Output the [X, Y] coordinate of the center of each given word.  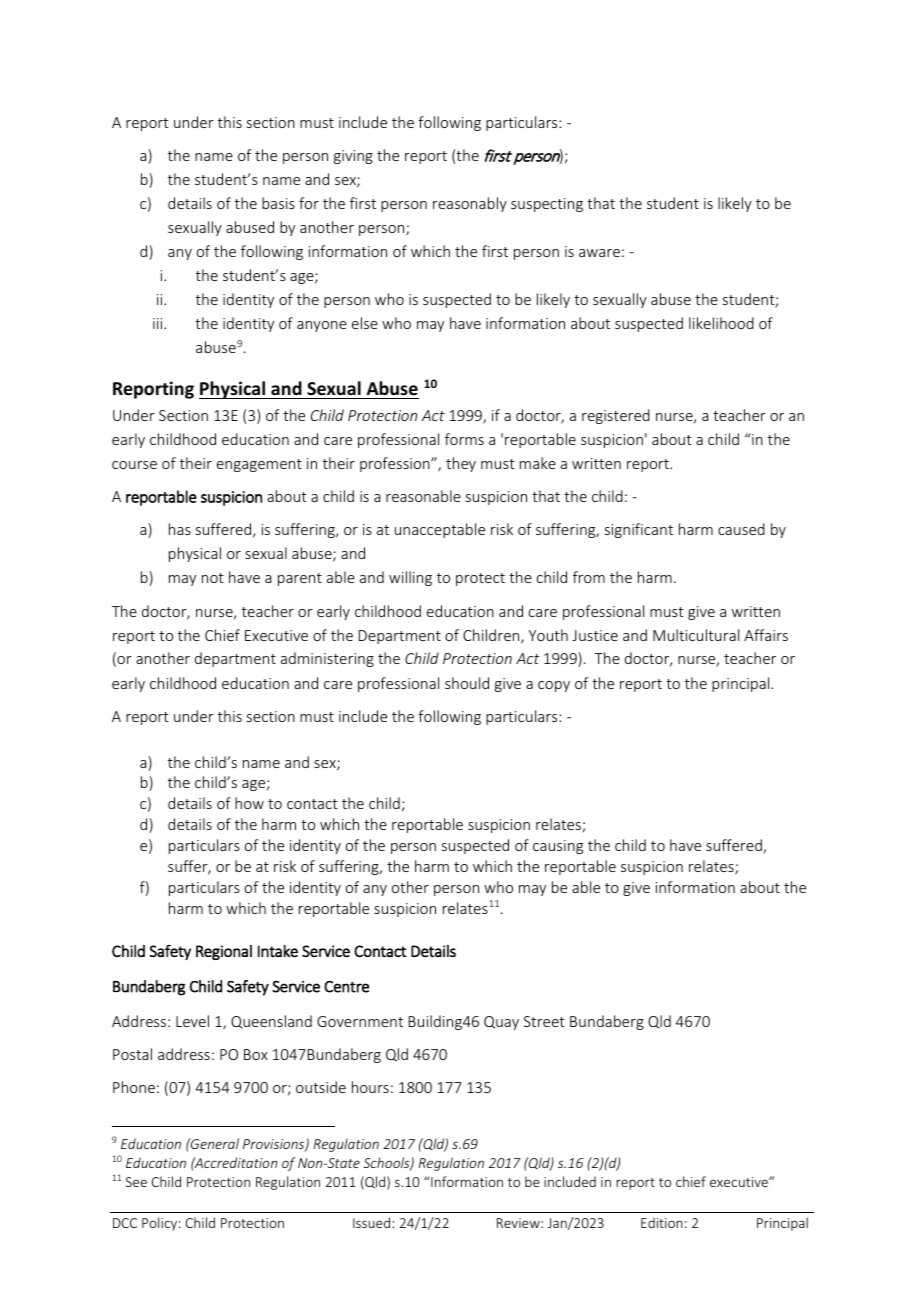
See [136, 1182]
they [461, 464]
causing [558, 847]
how [249, 803]
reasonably [470, 204]
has [180, 529]
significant [639, 530]
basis [278, 203]
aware [599, 253]
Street [544, 1021]
